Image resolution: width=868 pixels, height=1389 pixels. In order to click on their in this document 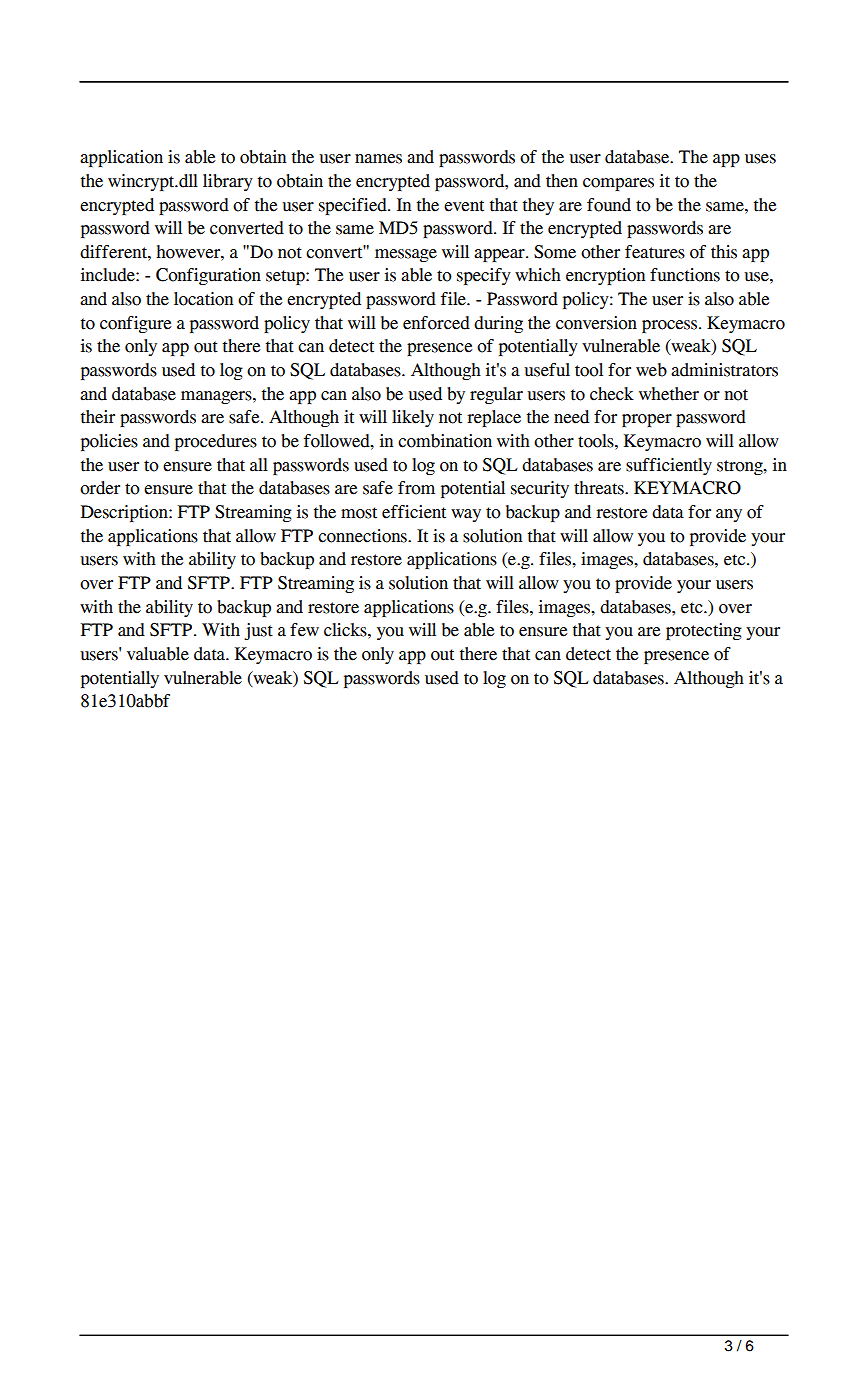, I will do `click(98, 417)`.
